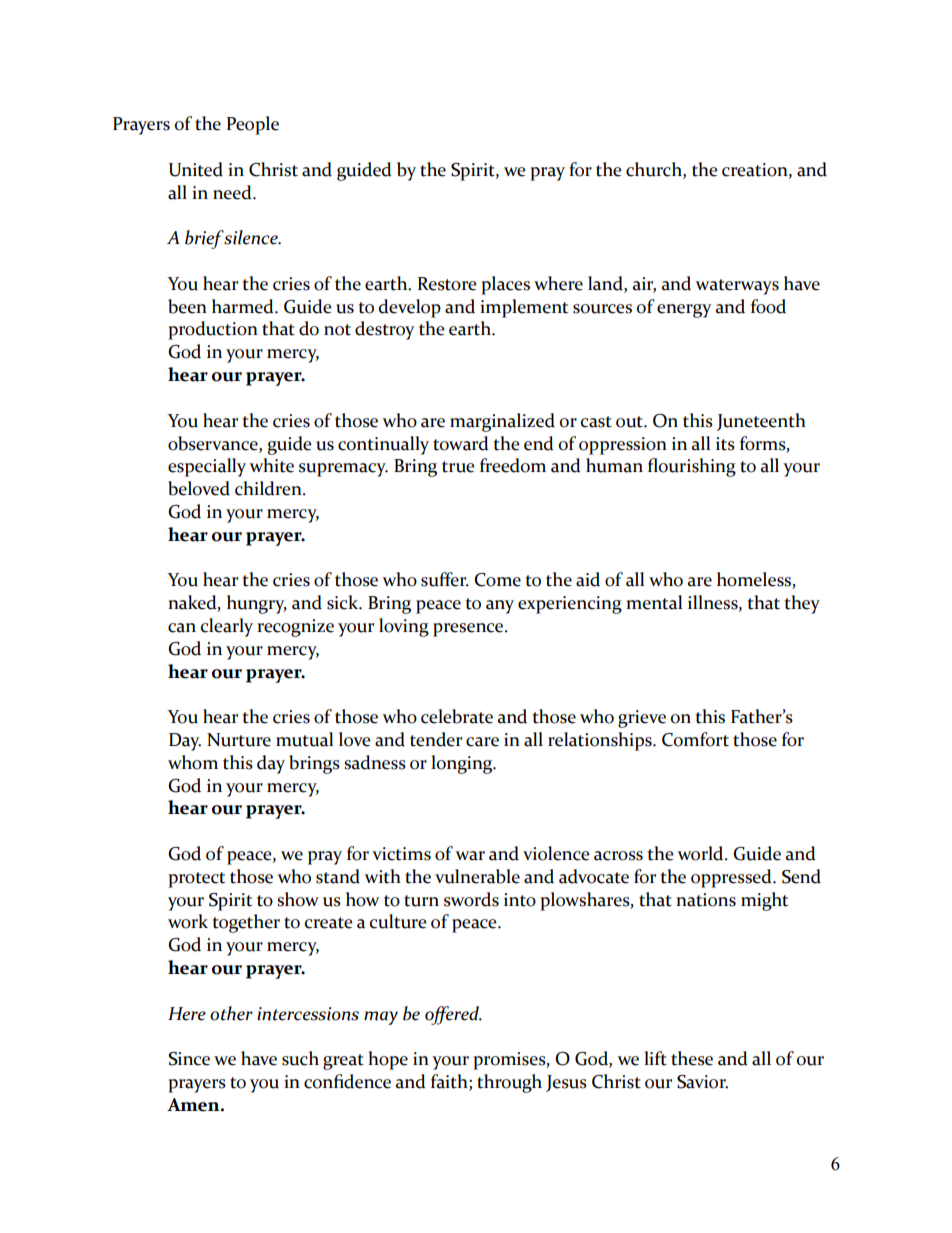  What do you see at coordinates (271, 465) in the screenshot?
I see `white` at bounding box center [271, 465].
